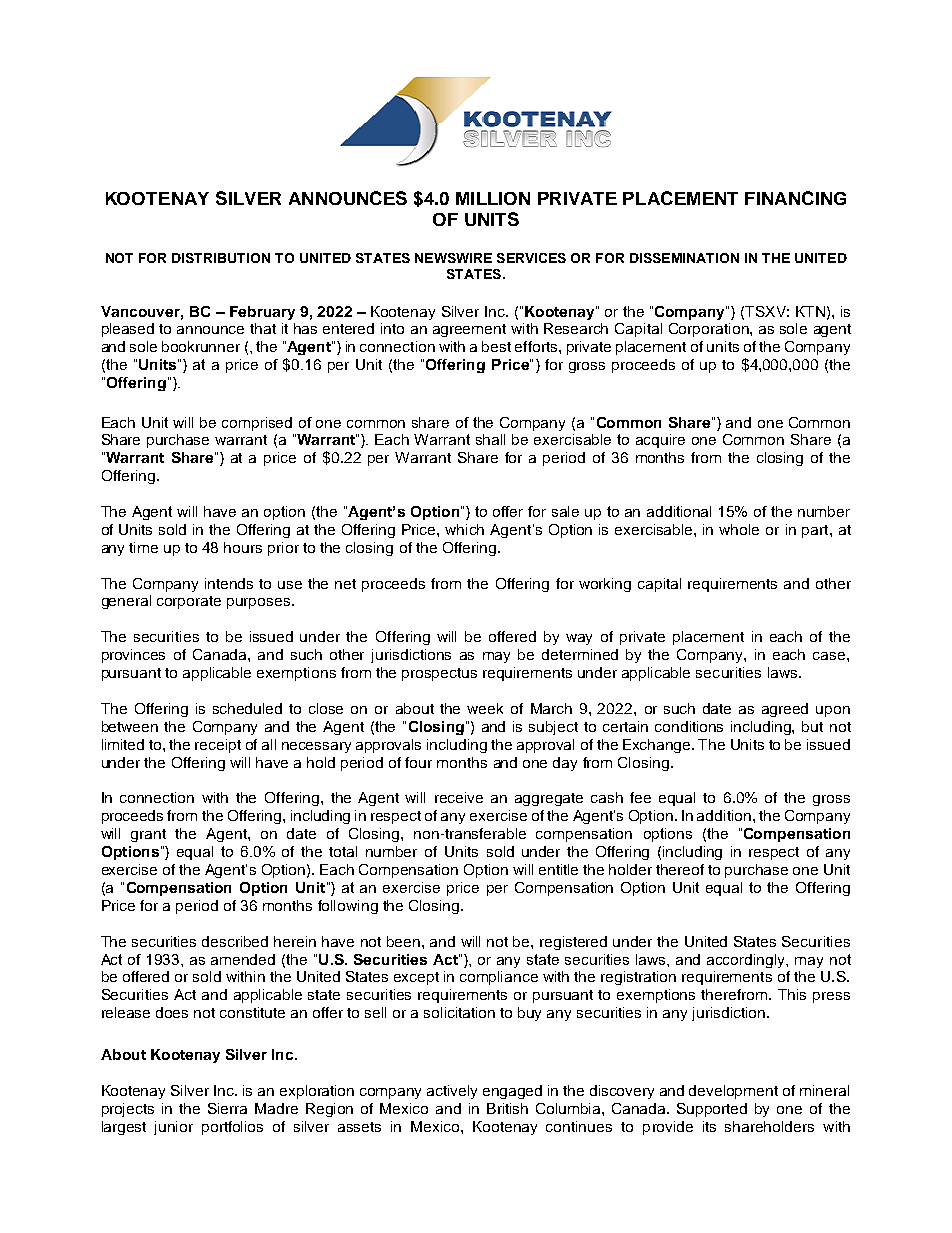 This document has width=952, height=1233. What do you see at coordinates (221, 258) in the document?
I see `DISTRIBUTION` at bounding box center [221, 258].
